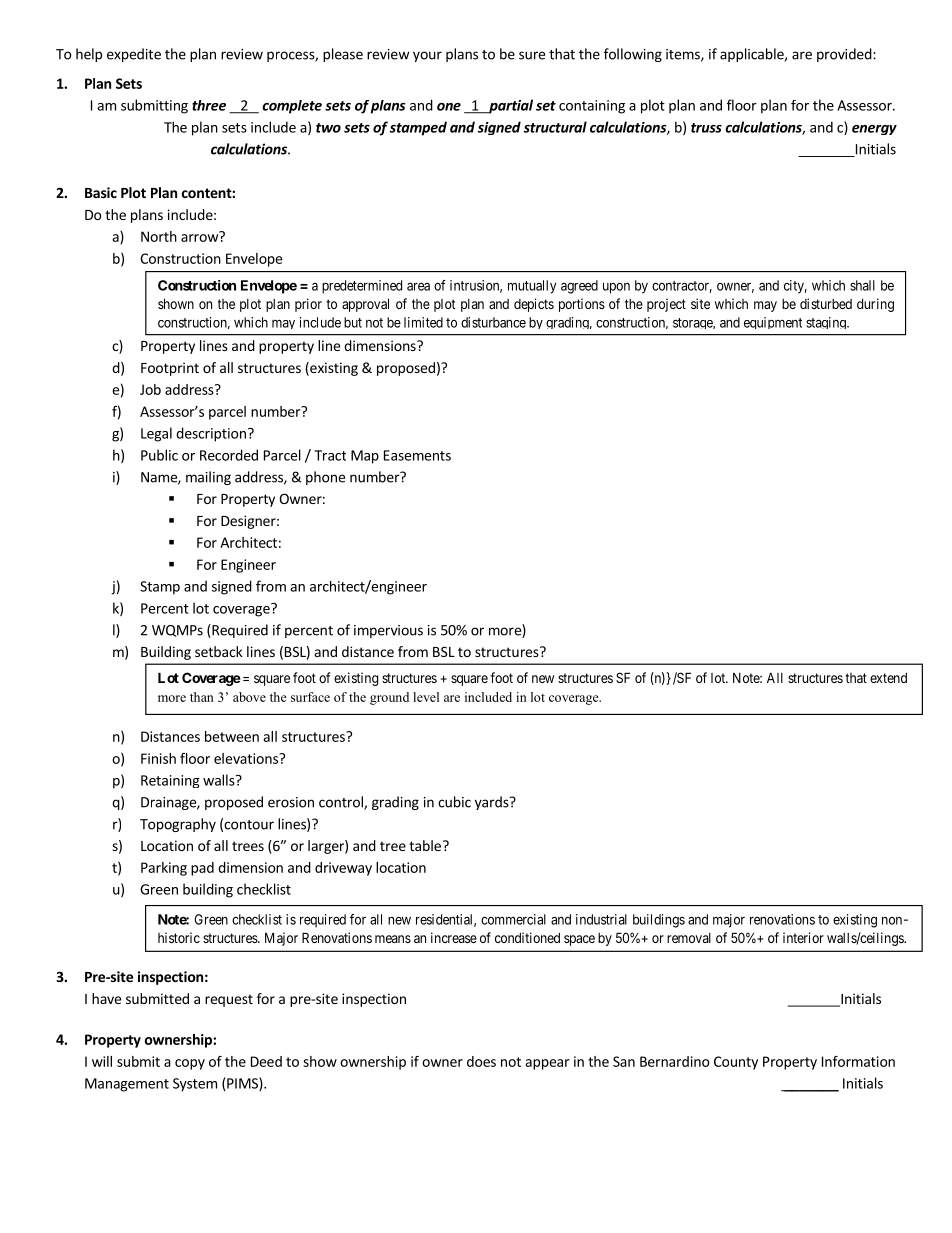  I want to click on copy, so click(190, 1064).
